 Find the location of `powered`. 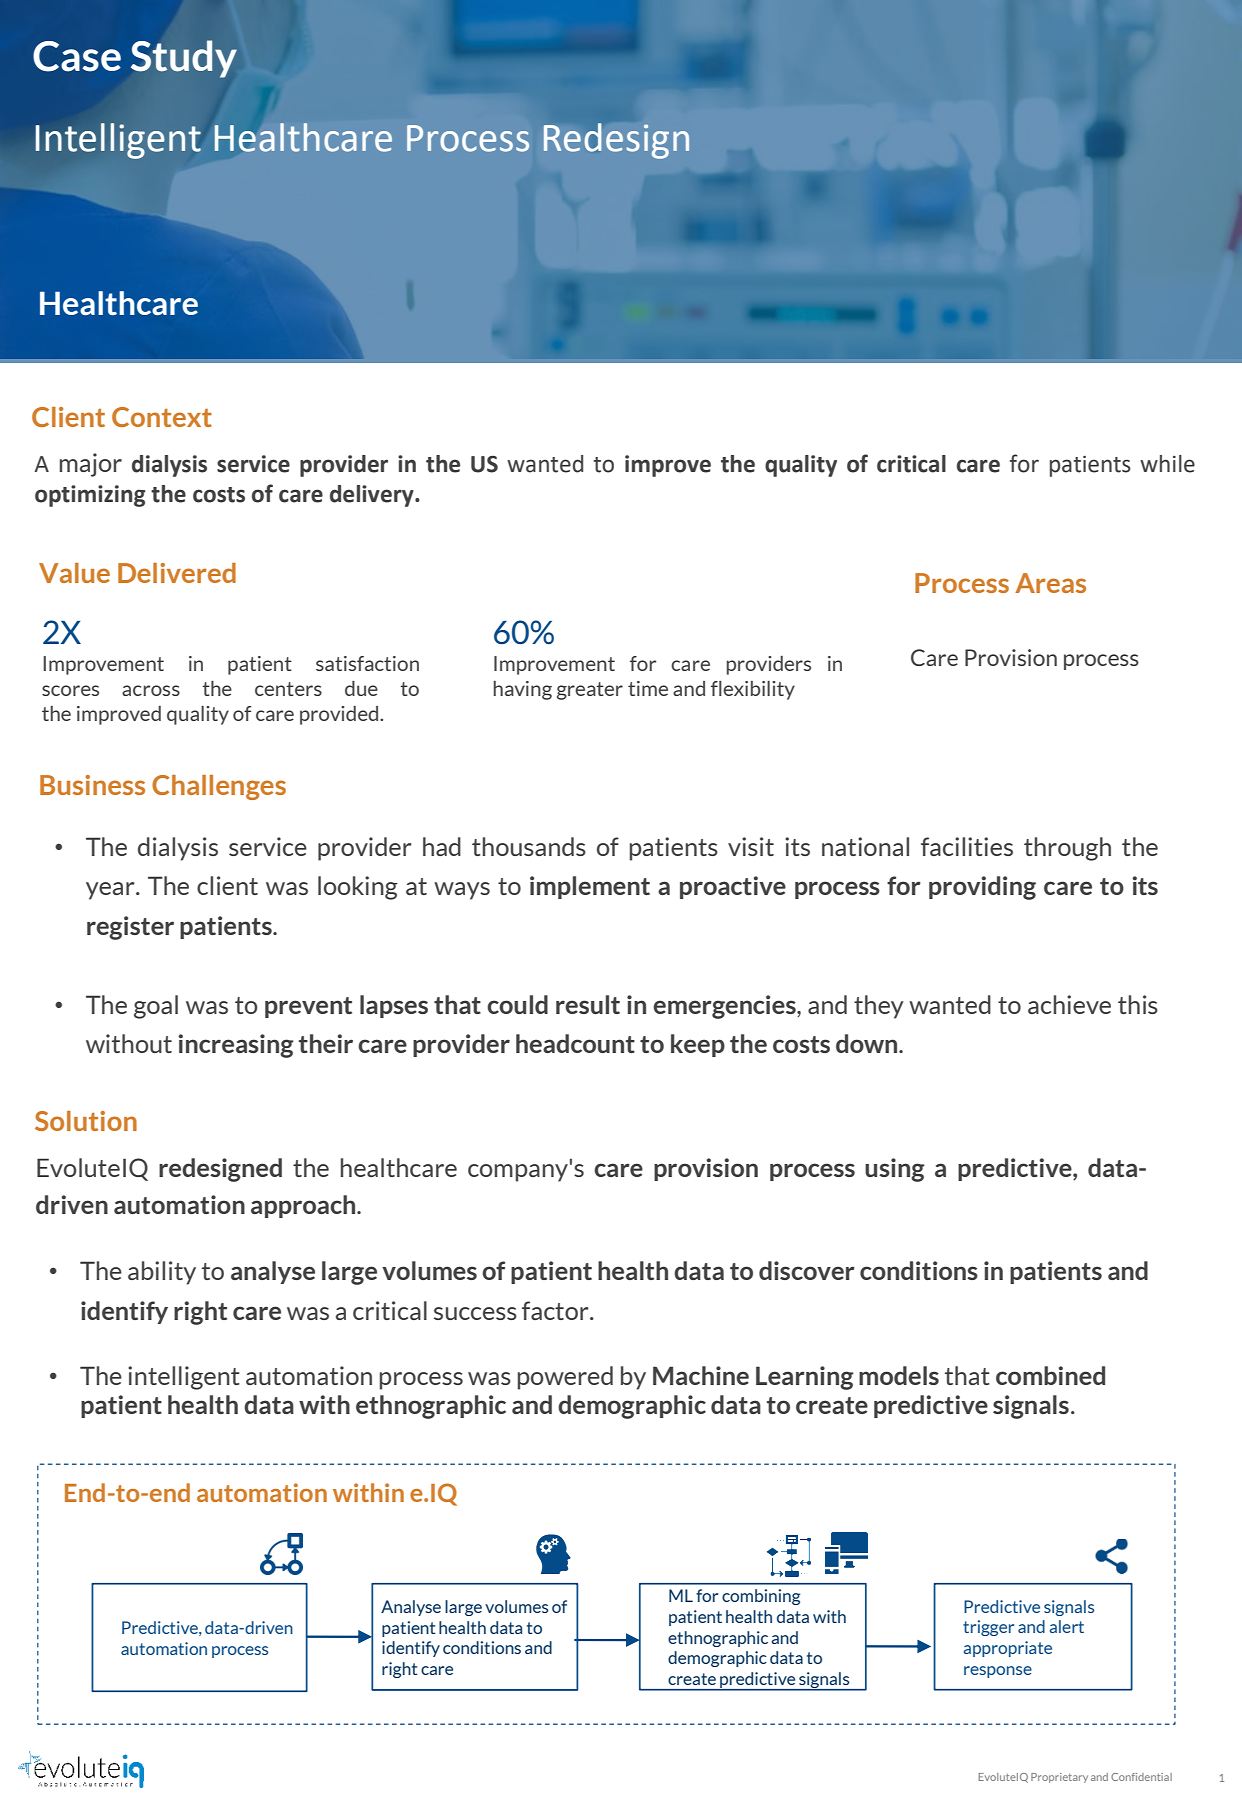

powered is located at coordinates (565, 1378).
